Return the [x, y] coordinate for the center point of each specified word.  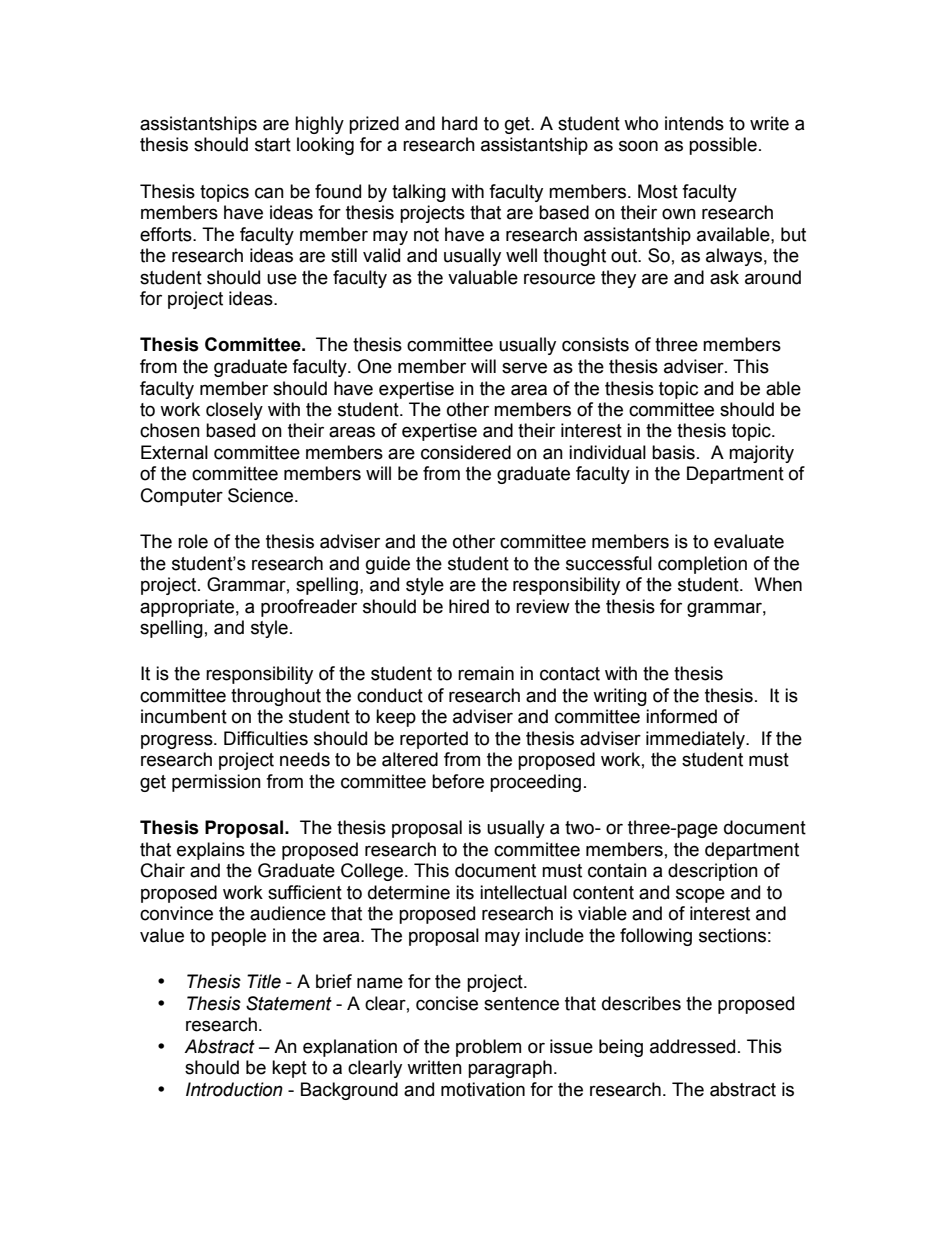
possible [723, 146]
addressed [692, 1046]
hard [459, 123]
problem [488, 1048]
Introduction [234, 1089]
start [273, 145]
